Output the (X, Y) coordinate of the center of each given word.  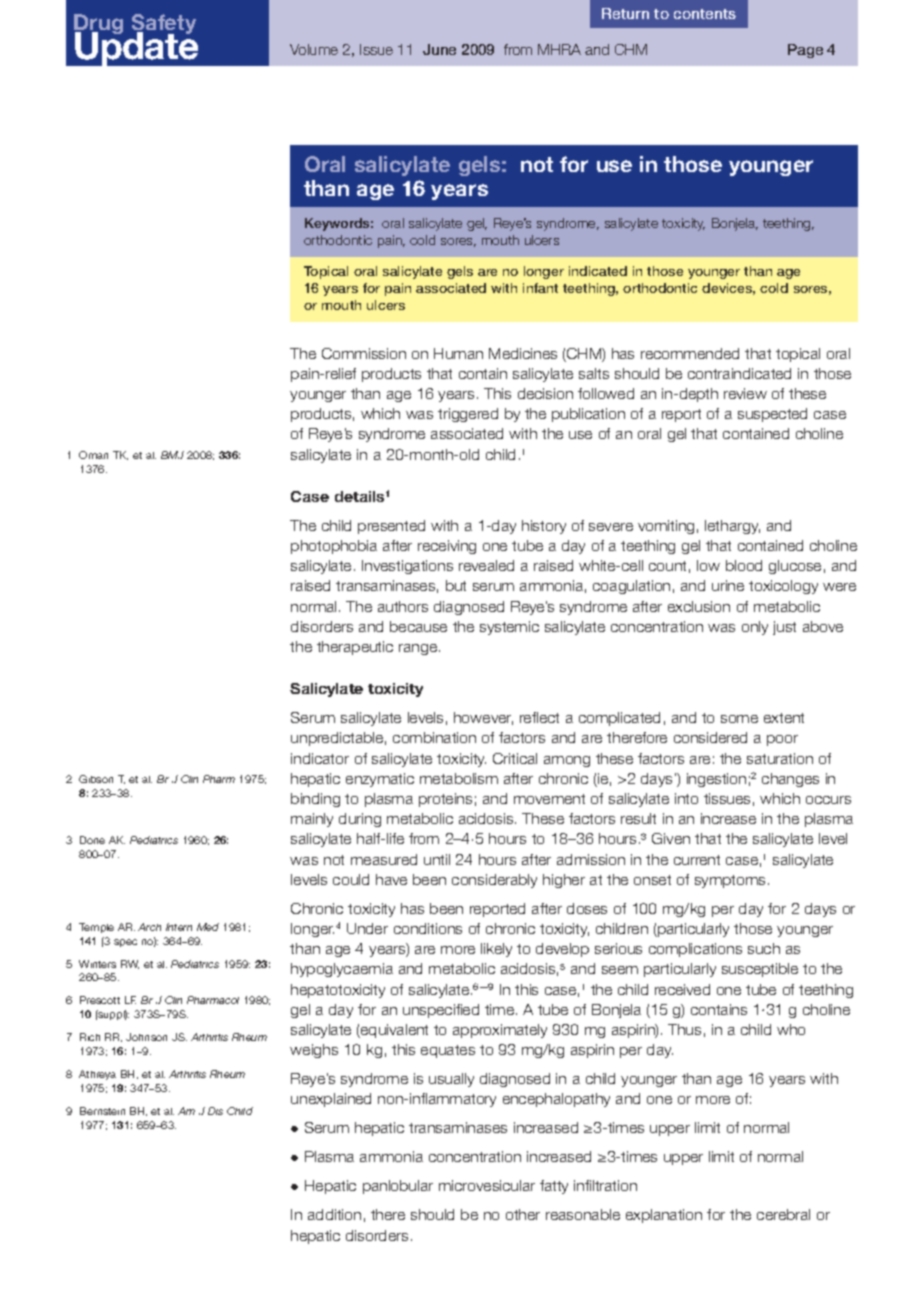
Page (805, 51)
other (523, 1214)
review (745, 393)
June (439, 49)
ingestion (716, 780)
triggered (468, 415)
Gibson (96, 779)
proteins (445, 800)
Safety (164, 25)
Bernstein (102, 1111)
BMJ (172, 455)
